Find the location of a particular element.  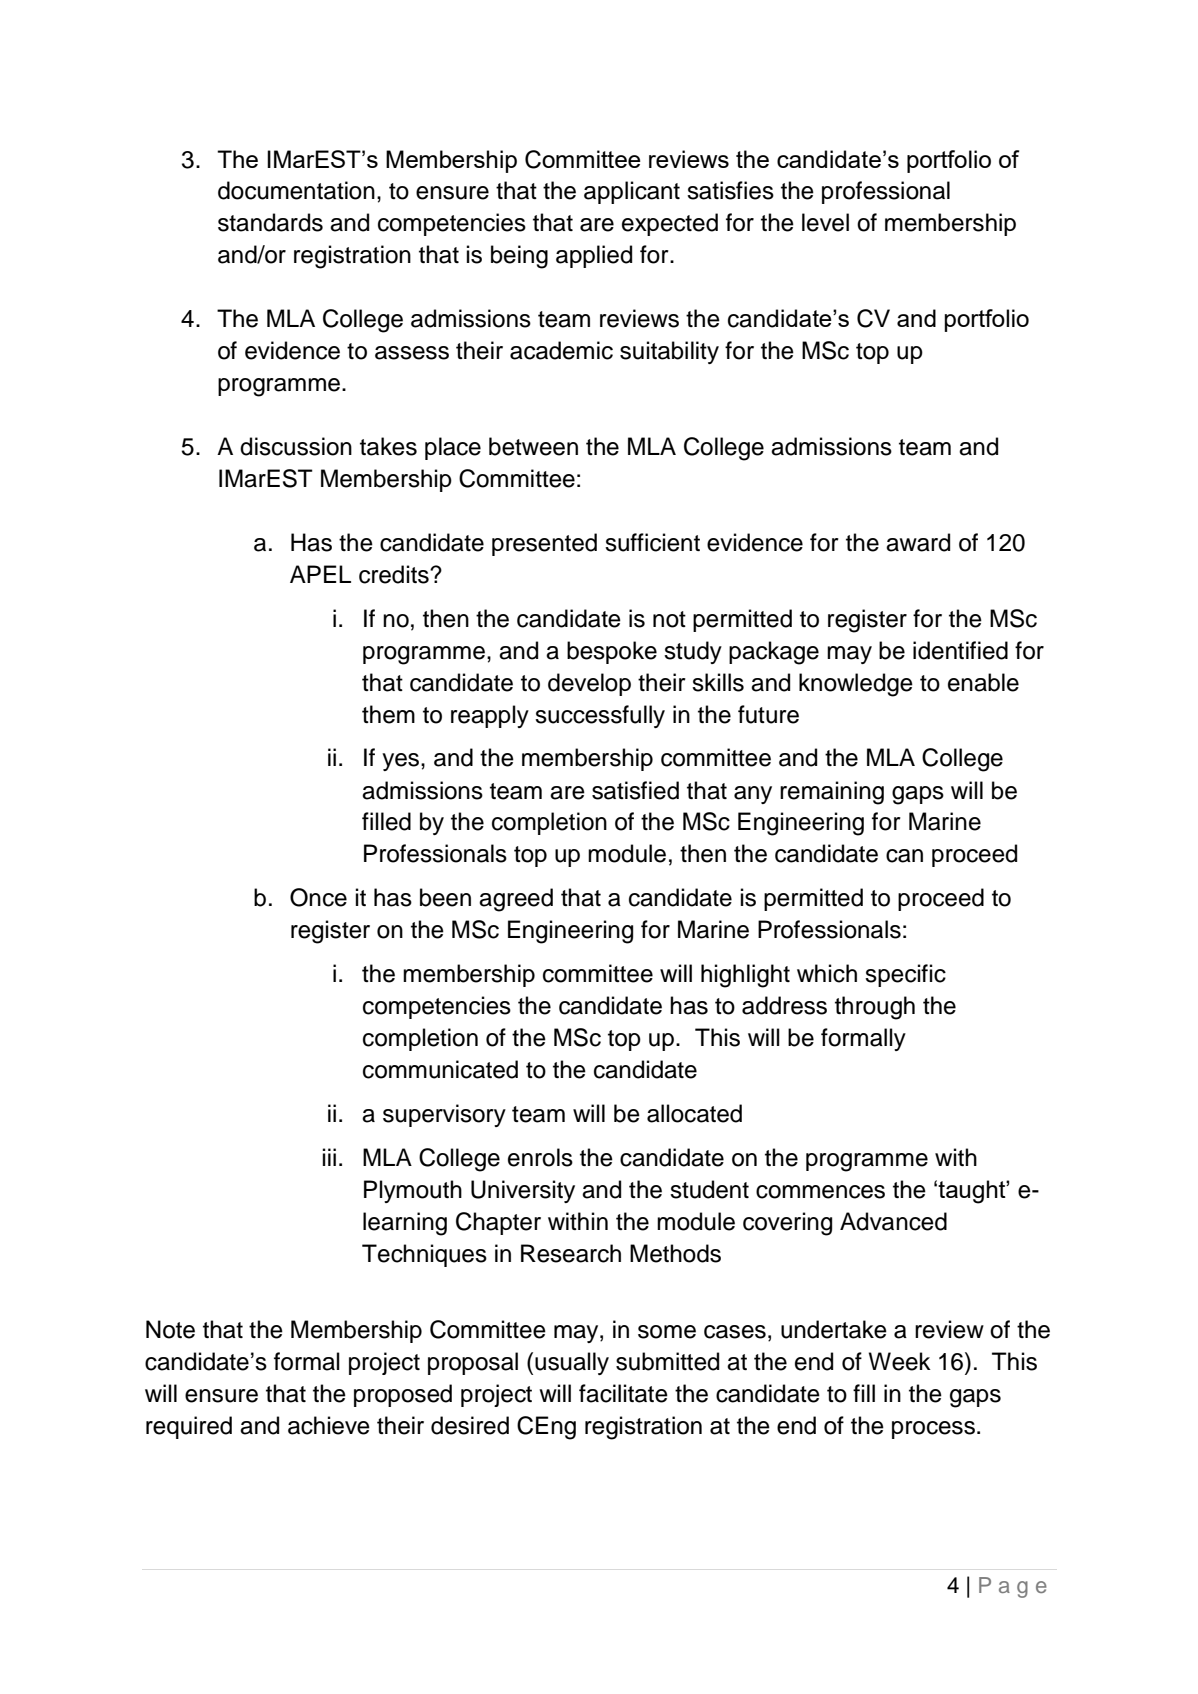

level is located at coordinates (825, 222).
